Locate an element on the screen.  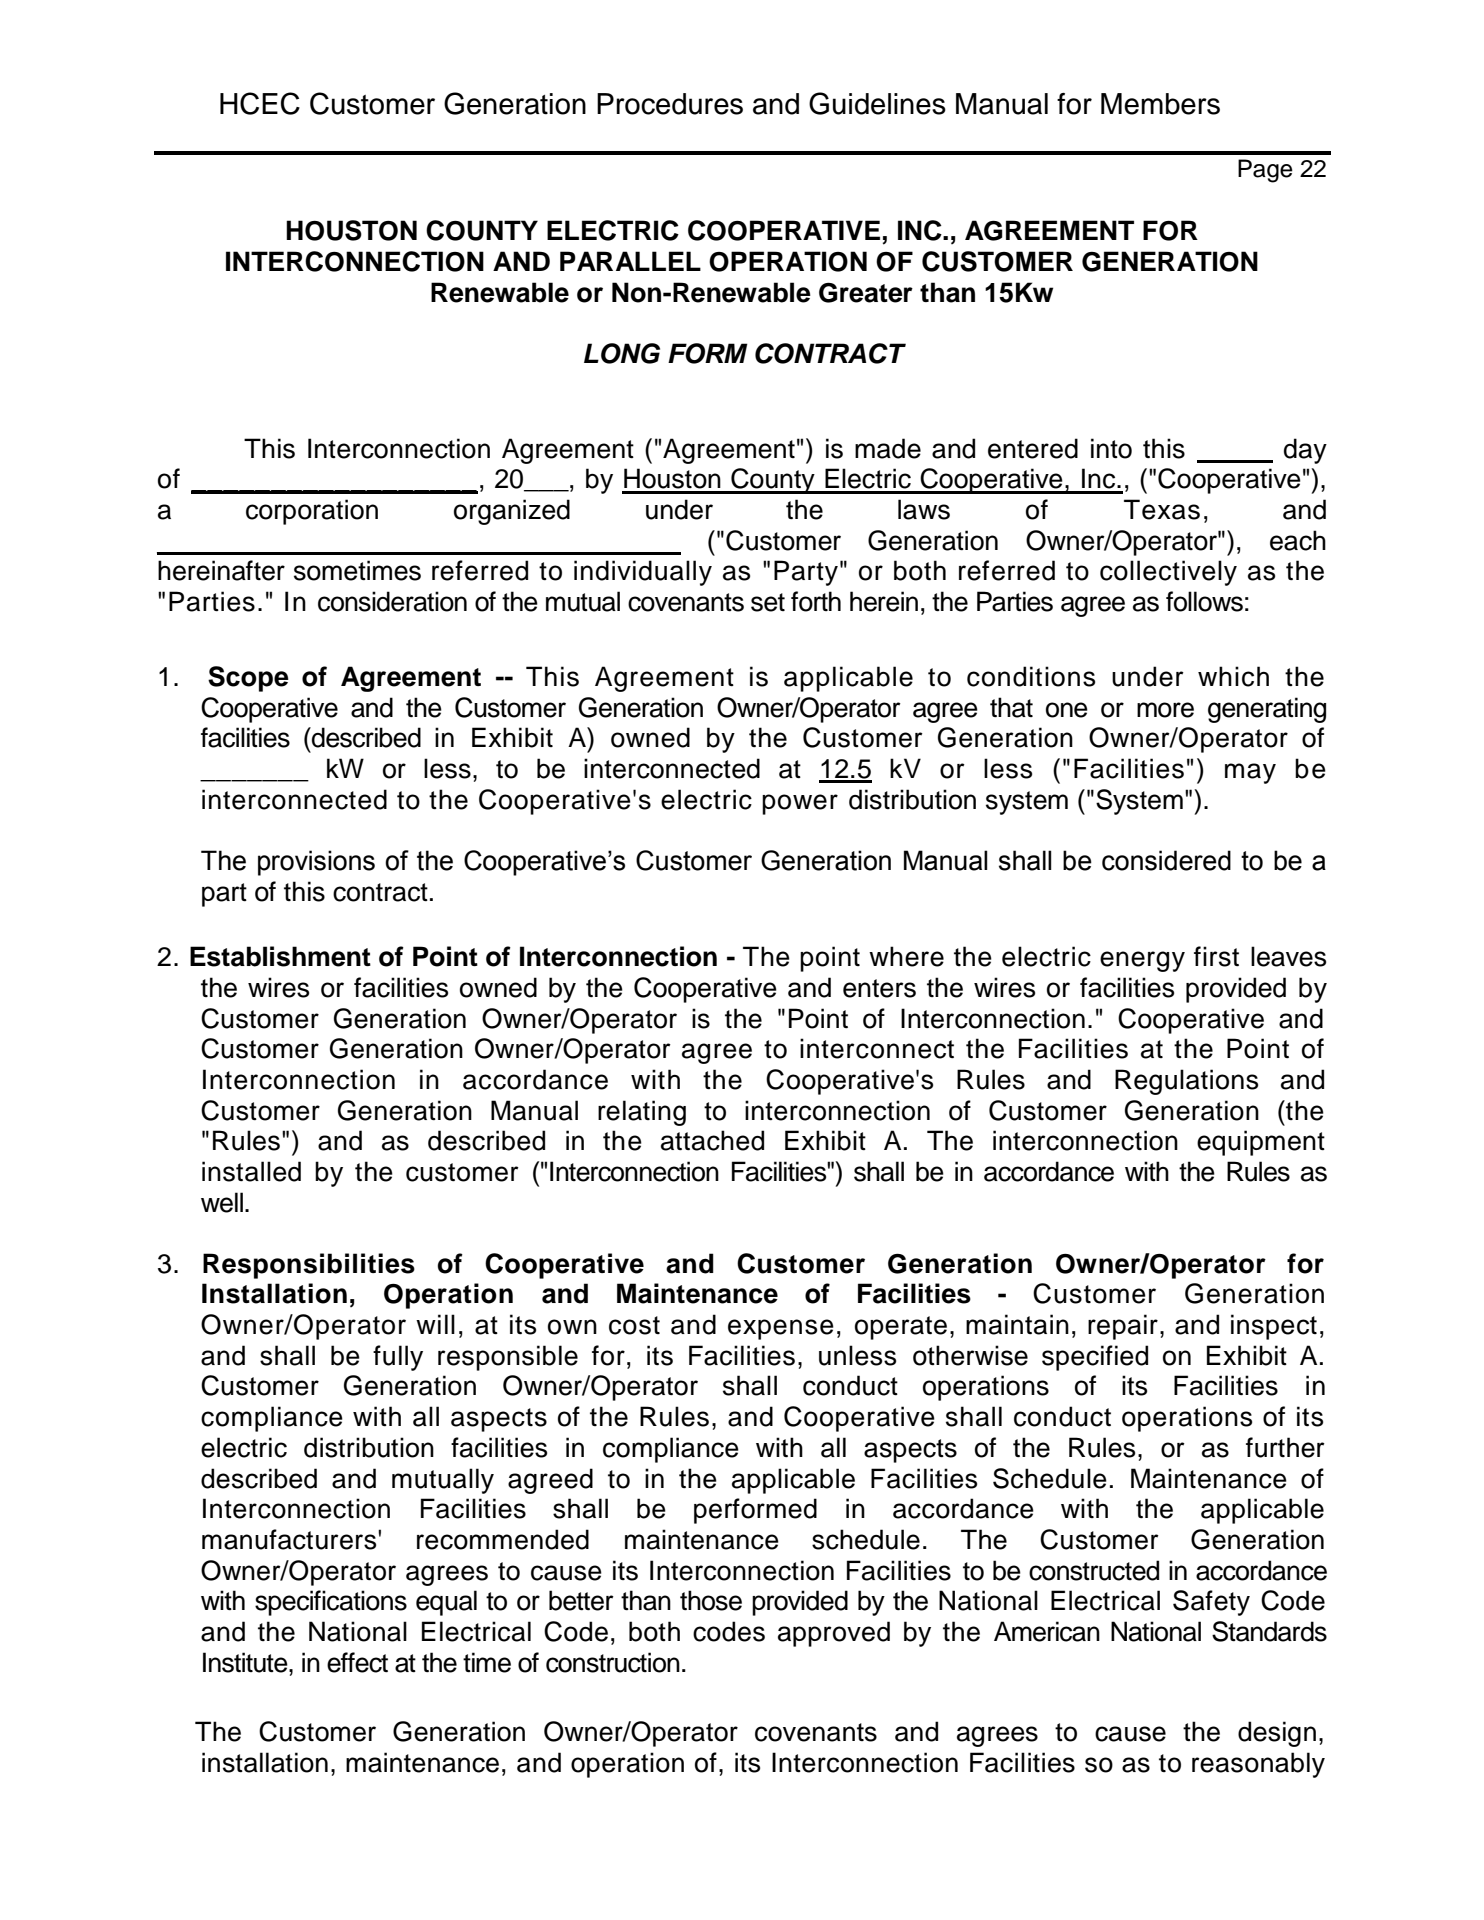
attached is located at coordinates (712, 1140).
